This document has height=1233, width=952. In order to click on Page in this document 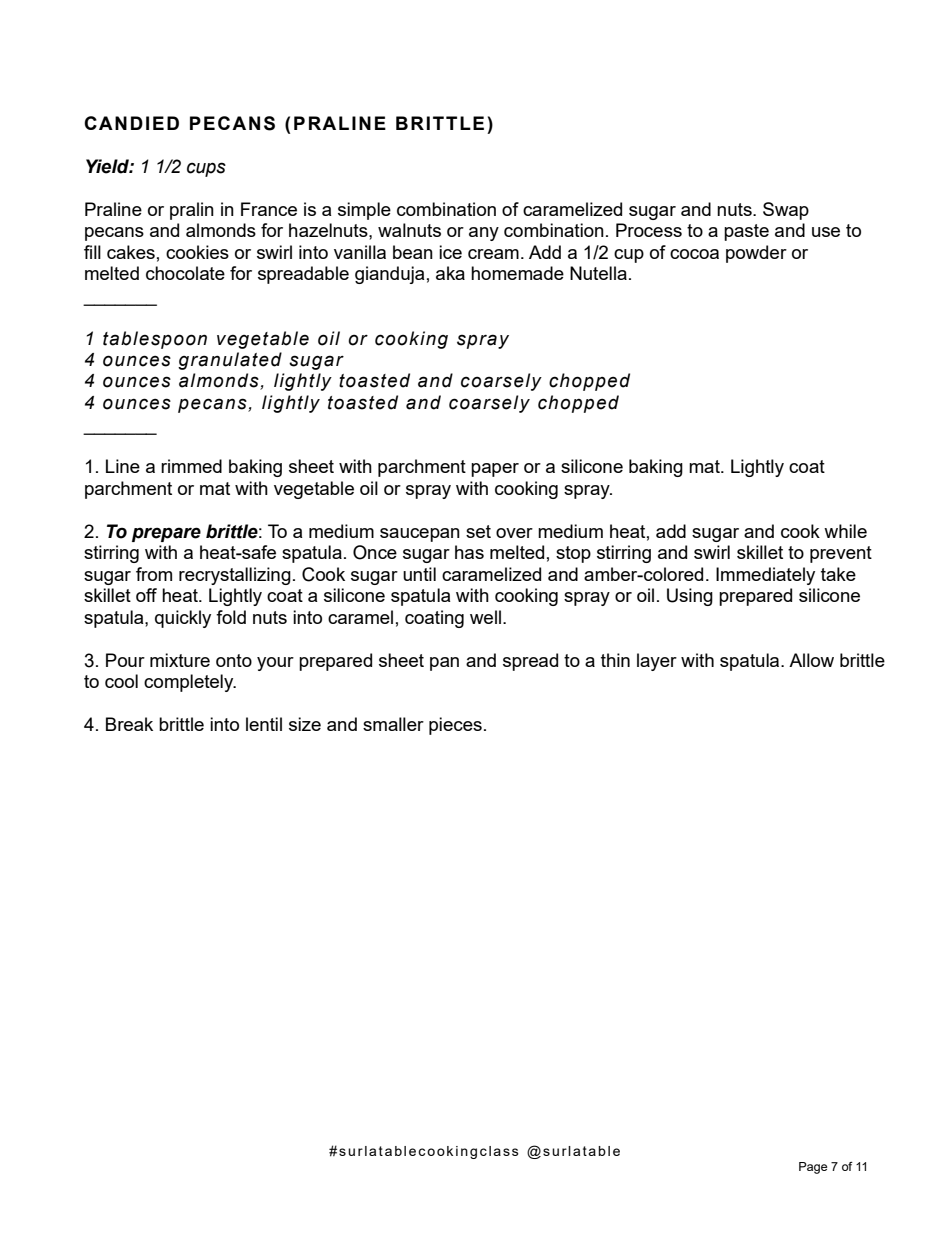, I will do `click(813, 1168)`.
